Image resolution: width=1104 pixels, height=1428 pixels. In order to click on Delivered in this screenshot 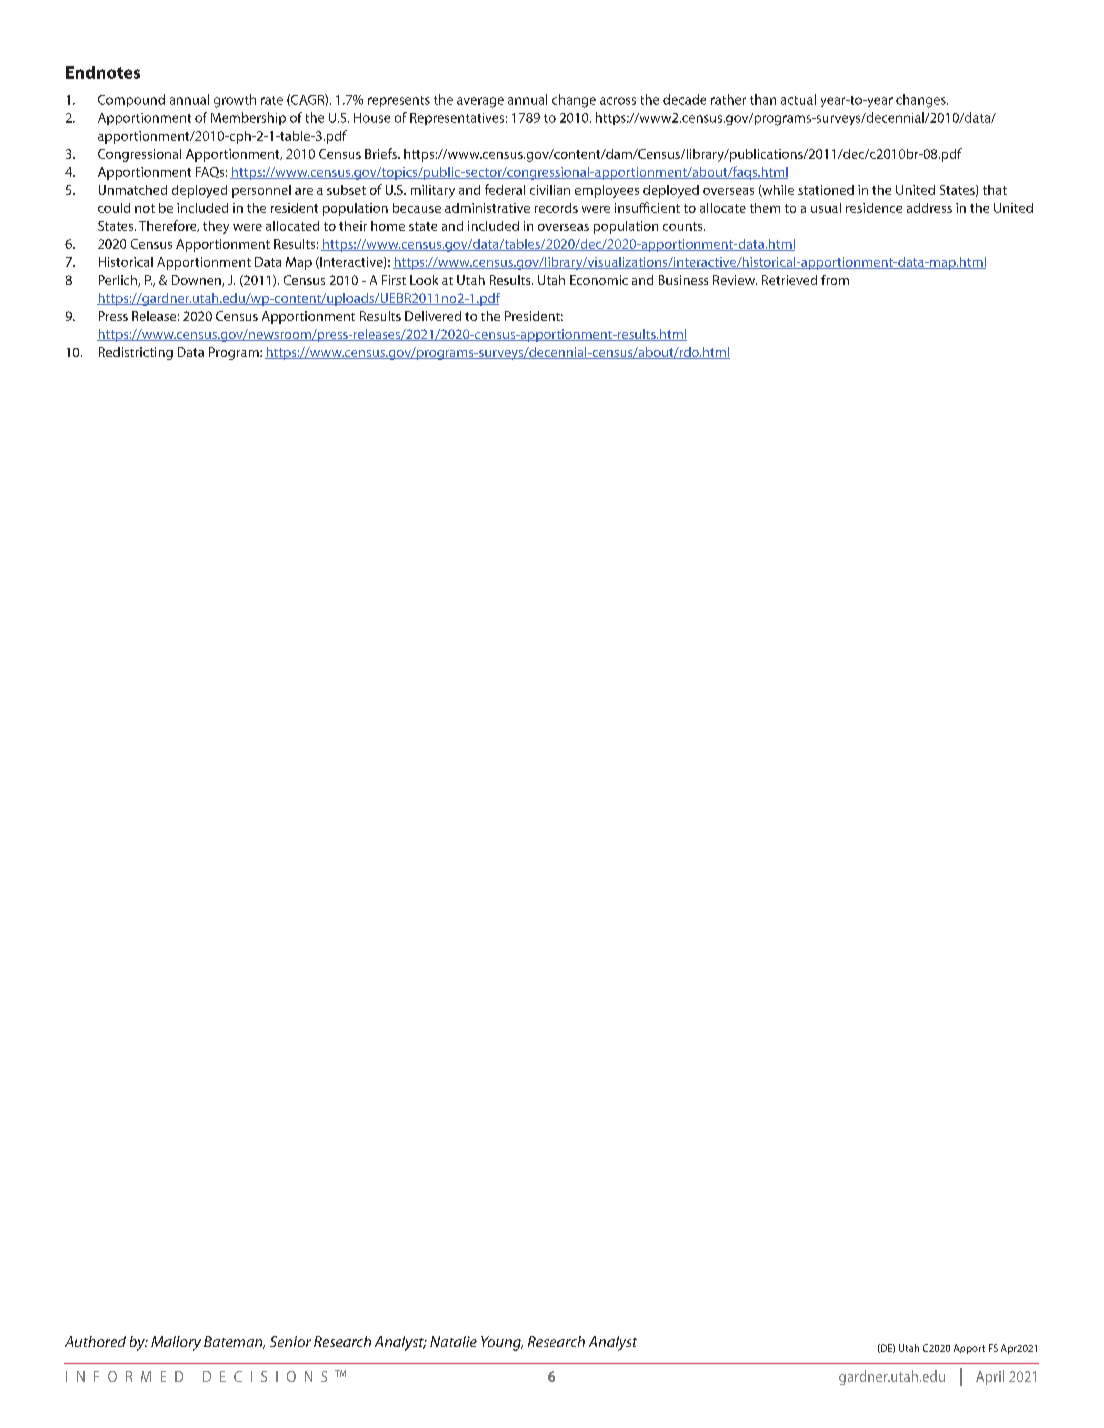, I will do `click(433, 316)`.
